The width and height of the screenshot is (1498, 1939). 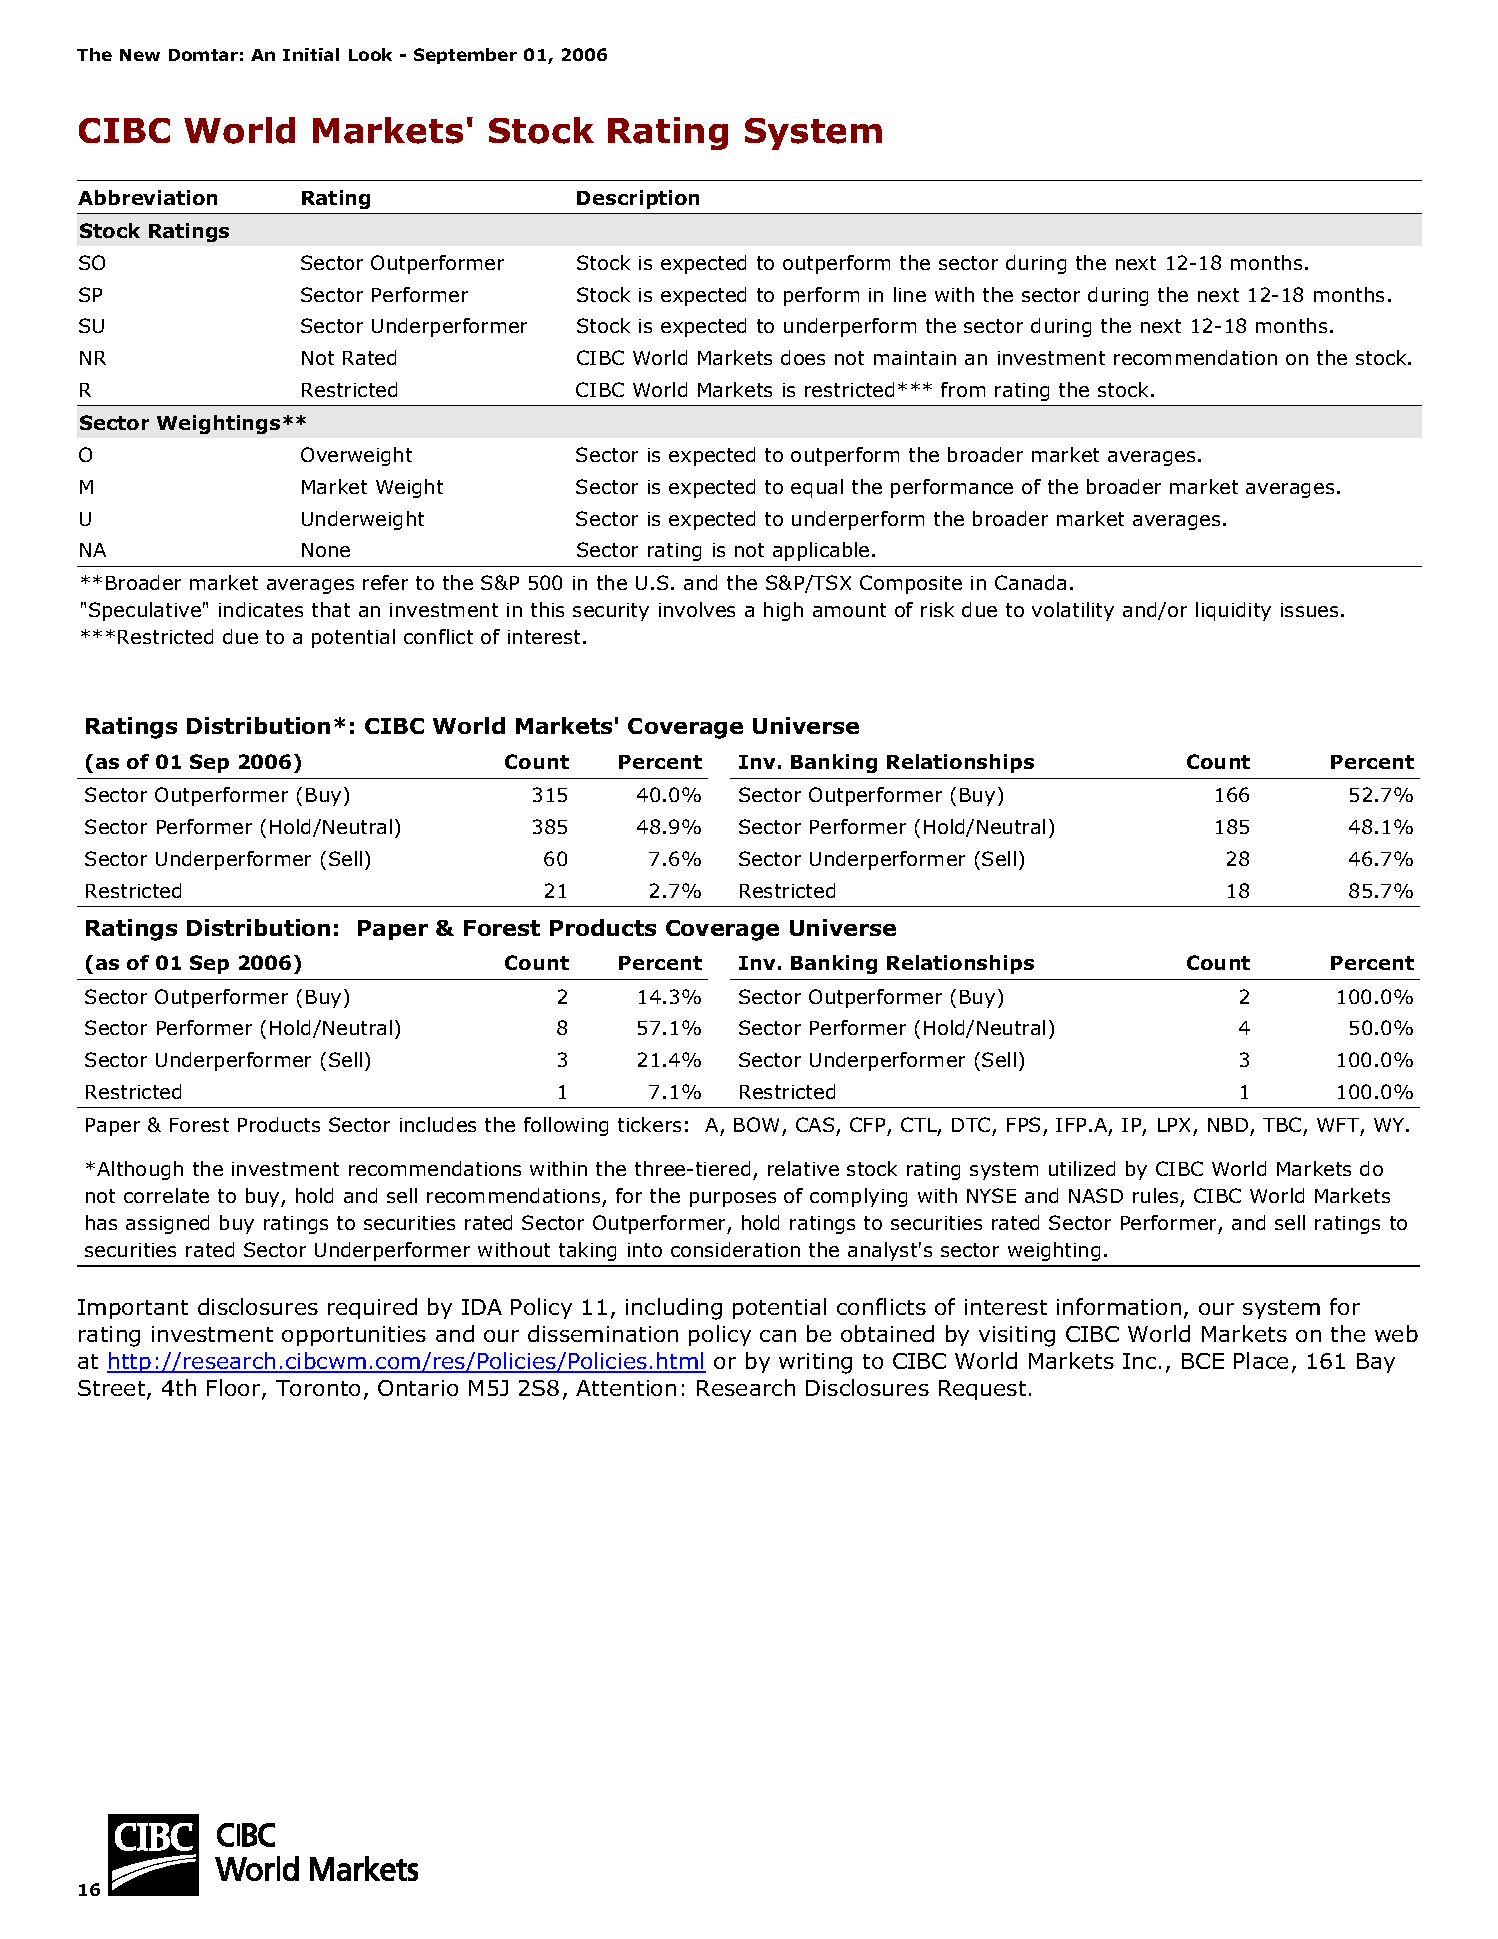 I want to click on Description, so click(x=638, y=199).
